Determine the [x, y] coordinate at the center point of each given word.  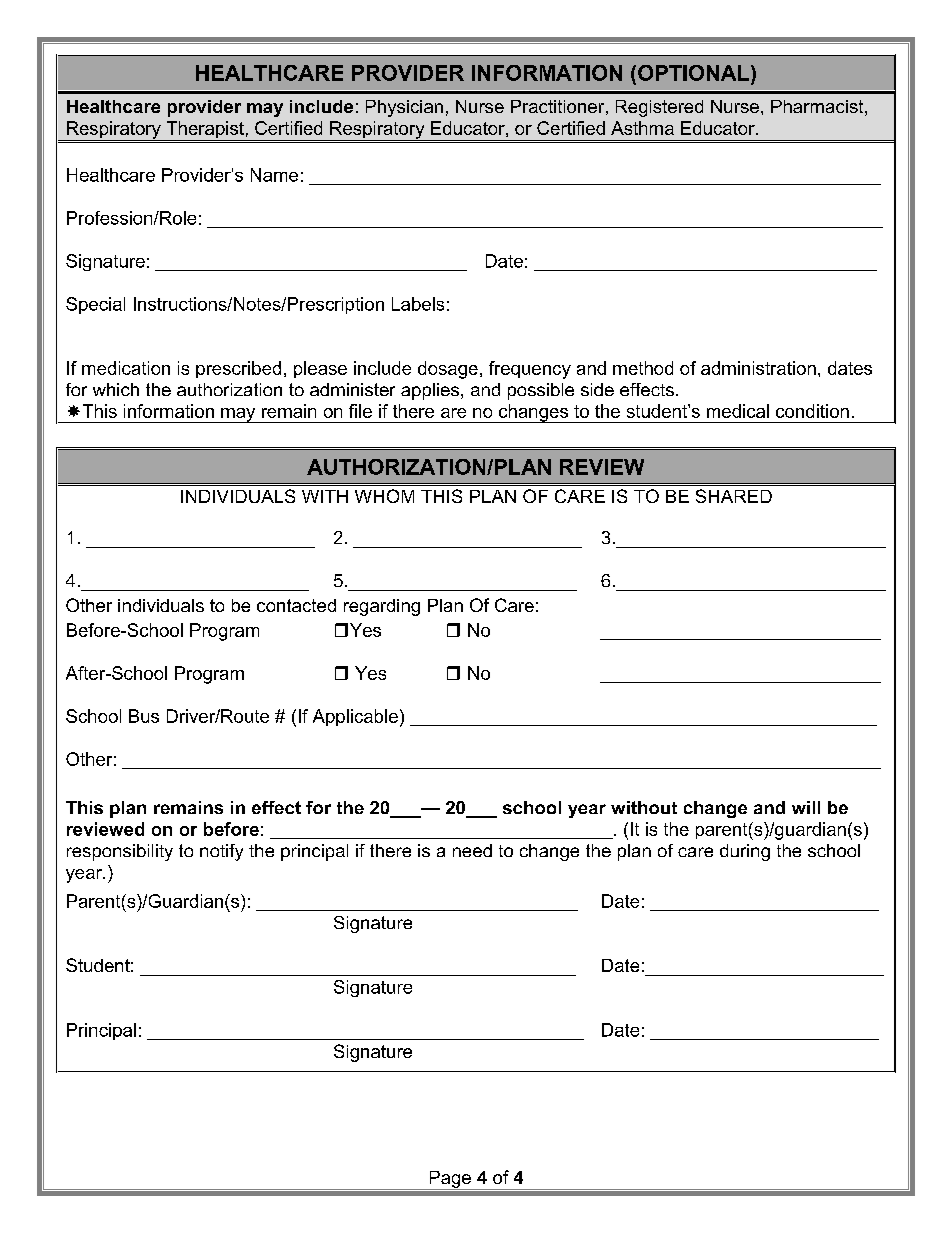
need [472, 850]
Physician [404, 108]
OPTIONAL [695, 73]
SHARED [734, 496]
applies [431, 391]
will [806, 807]
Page [450, 1180]
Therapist [205, 131]
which [116, 389]
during [745, 852]
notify [221, 852]
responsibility [120, 852]
